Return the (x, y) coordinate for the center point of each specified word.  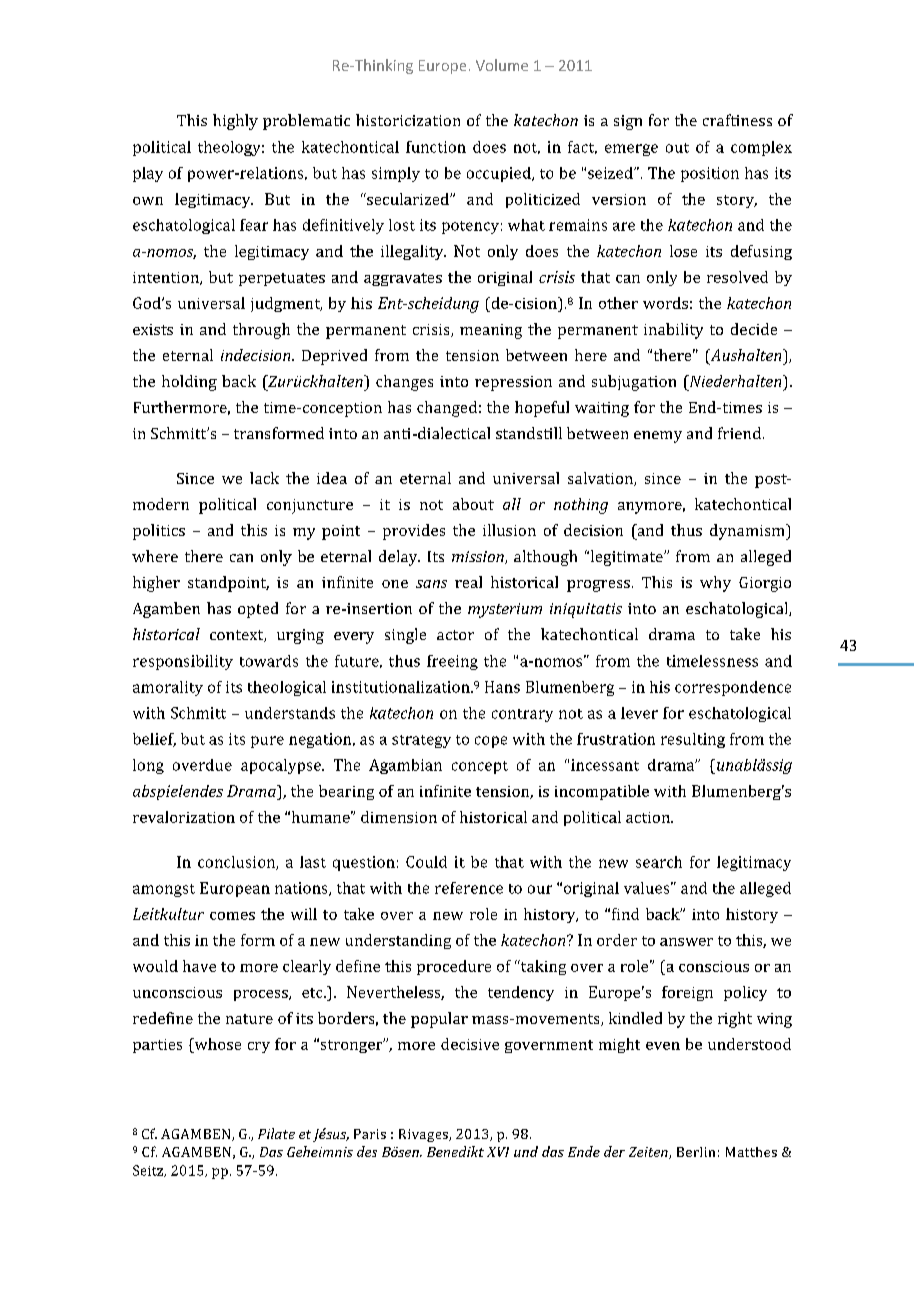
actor (455, 635)
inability (673, 331)
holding (189, 383)
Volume (502, 65)
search (659, 862)
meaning (491, 331)
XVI (498, 1152)
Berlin (696, 1152)
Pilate (276, 1133)
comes (232, 916)
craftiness (737, 120)
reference (469, 888)
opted (258, 610)
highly (235, 122)
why (715, 584)
